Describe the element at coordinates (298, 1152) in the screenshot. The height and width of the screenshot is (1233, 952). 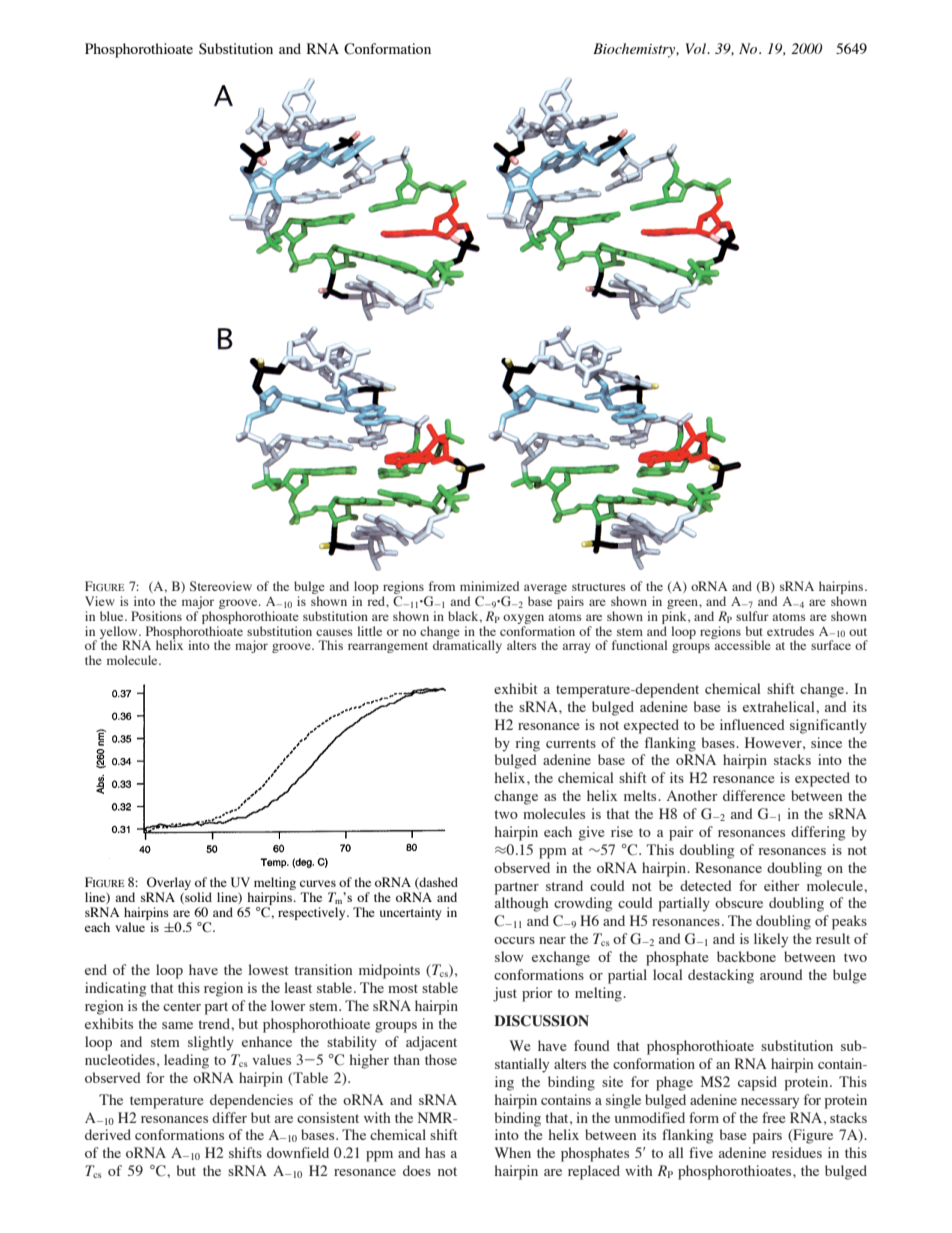
I see `downfield` at that location.
